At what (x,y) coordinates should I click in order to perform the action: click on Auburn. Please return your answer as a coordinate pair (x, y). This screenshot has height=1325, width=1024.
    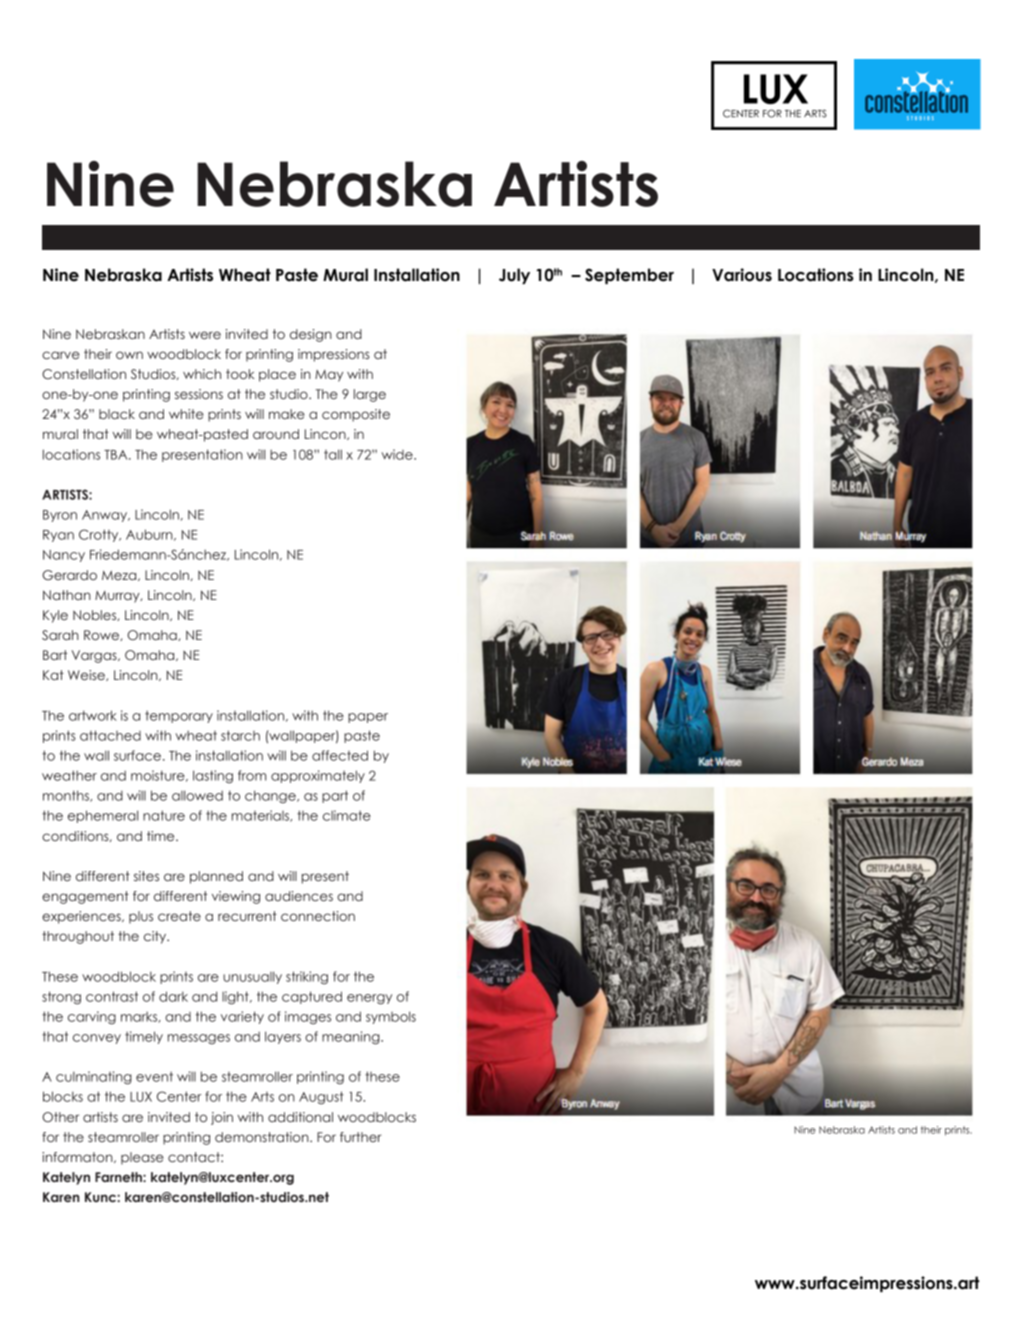
    Looking at the image, I should click on (150, 535).
